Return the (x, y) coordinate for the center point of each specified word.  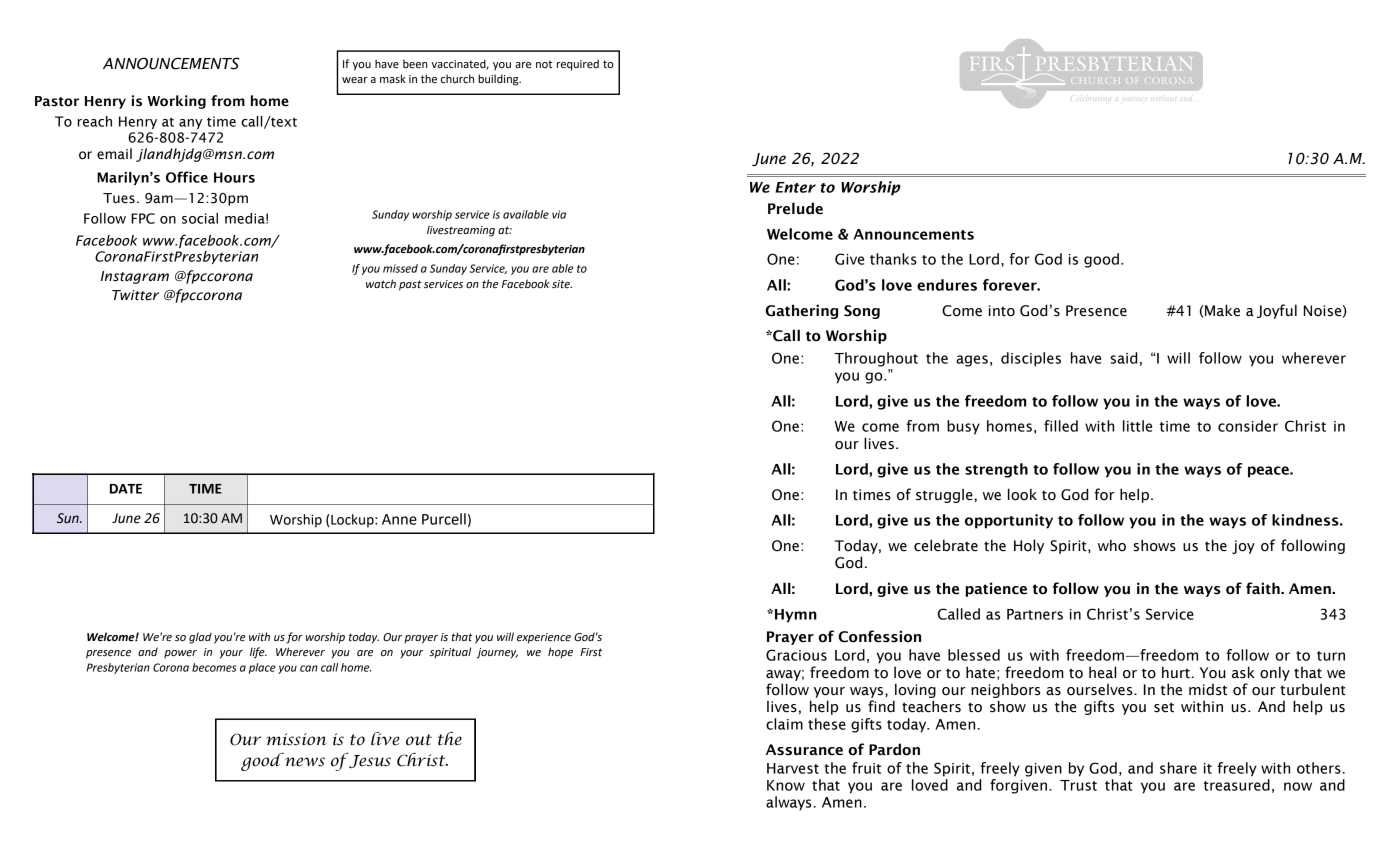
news (305, 762)
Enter (795, 187)
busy (963, 427)
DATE (126, 489)
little (1137, 426)
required (578, 65)
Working (176, 102)
